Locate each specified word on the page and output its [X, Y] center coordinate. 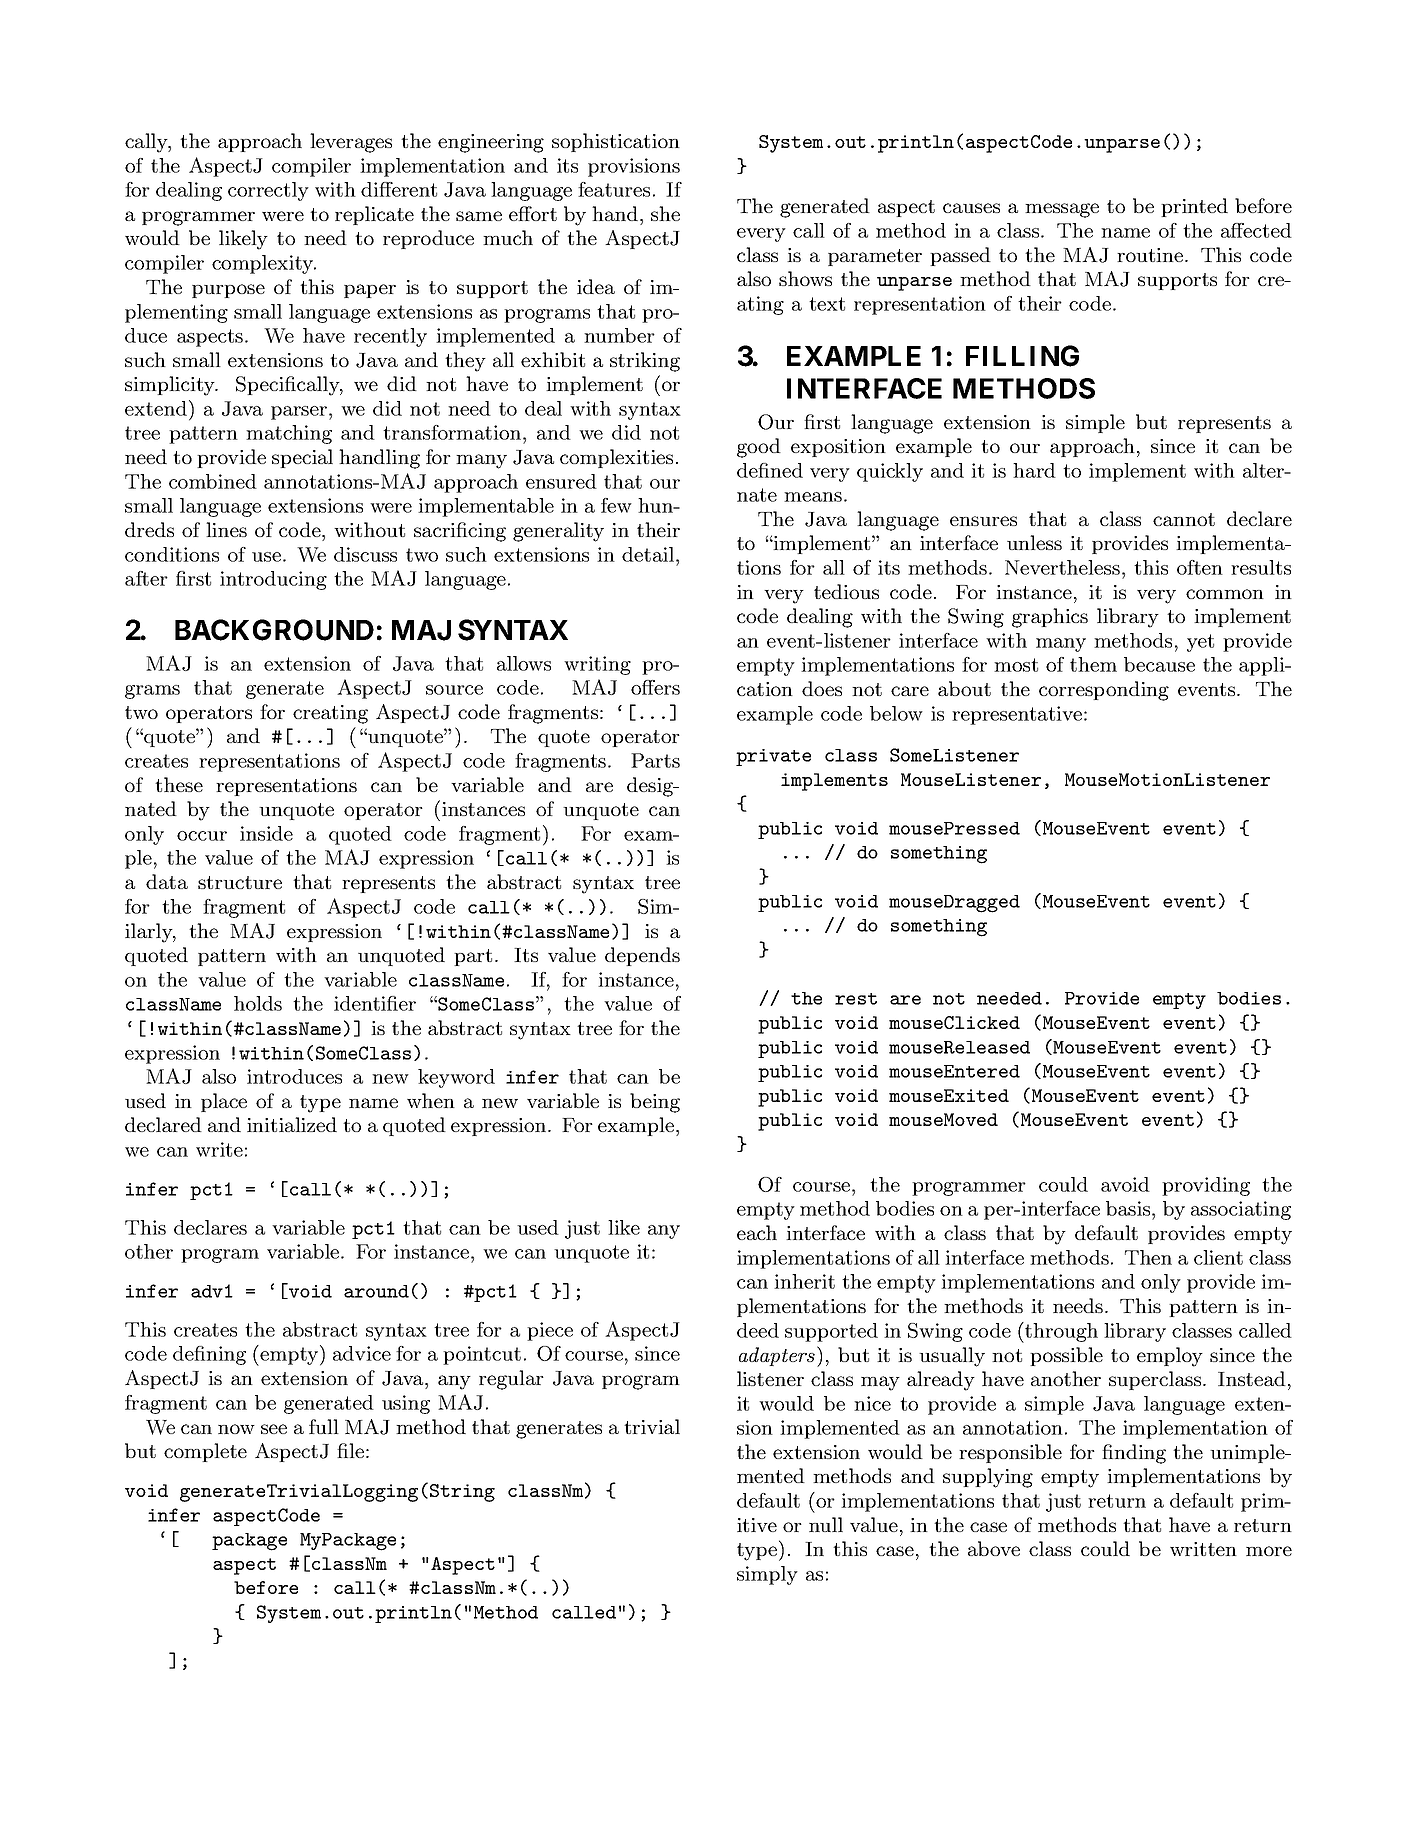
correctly [268, 191]
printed [1194, 207]
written [1203, 1549]
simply [767, 1575]
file [350, 1450]
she [665, 213]
